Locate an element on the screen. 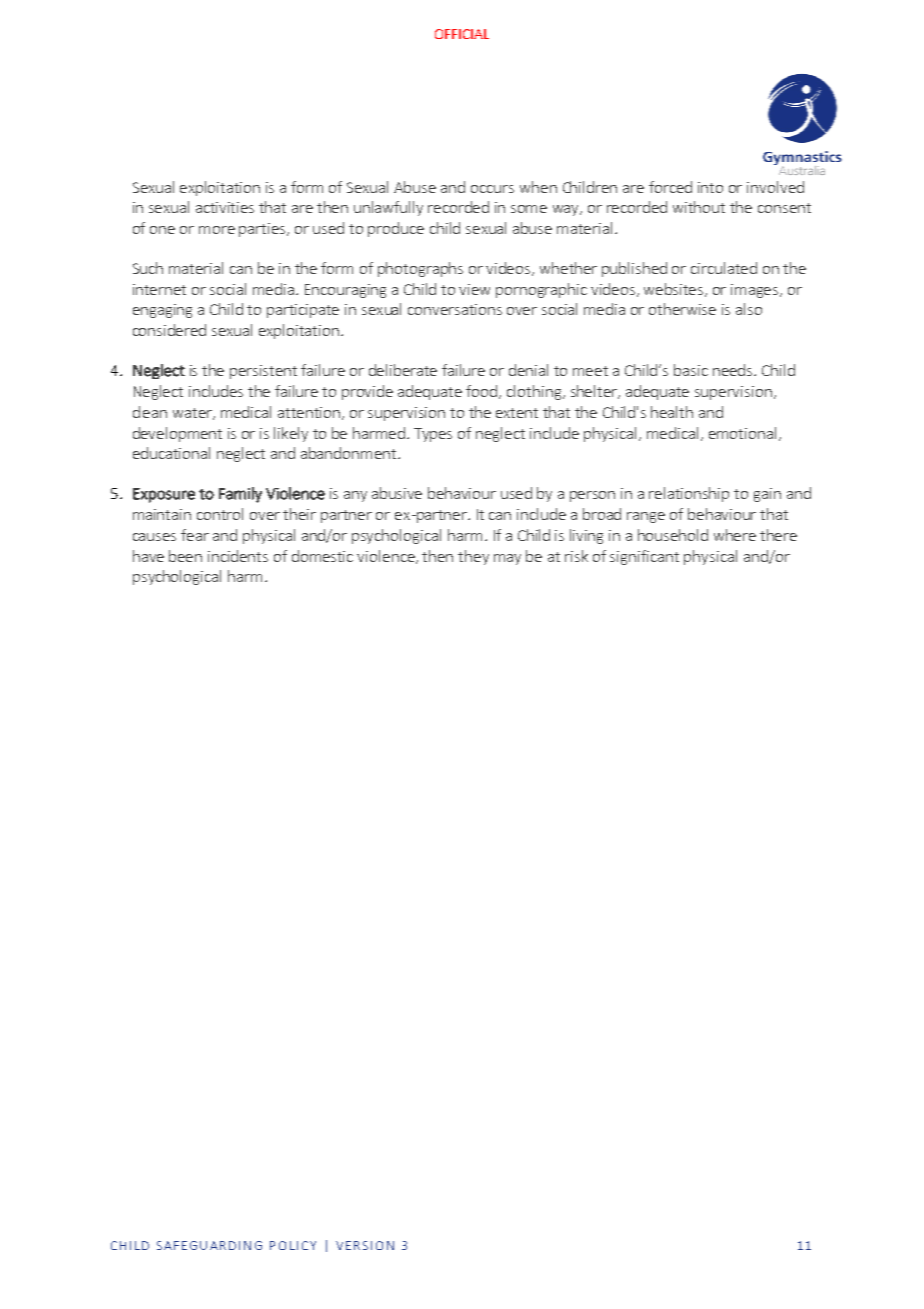  water is located at coordinates (194, 414).
